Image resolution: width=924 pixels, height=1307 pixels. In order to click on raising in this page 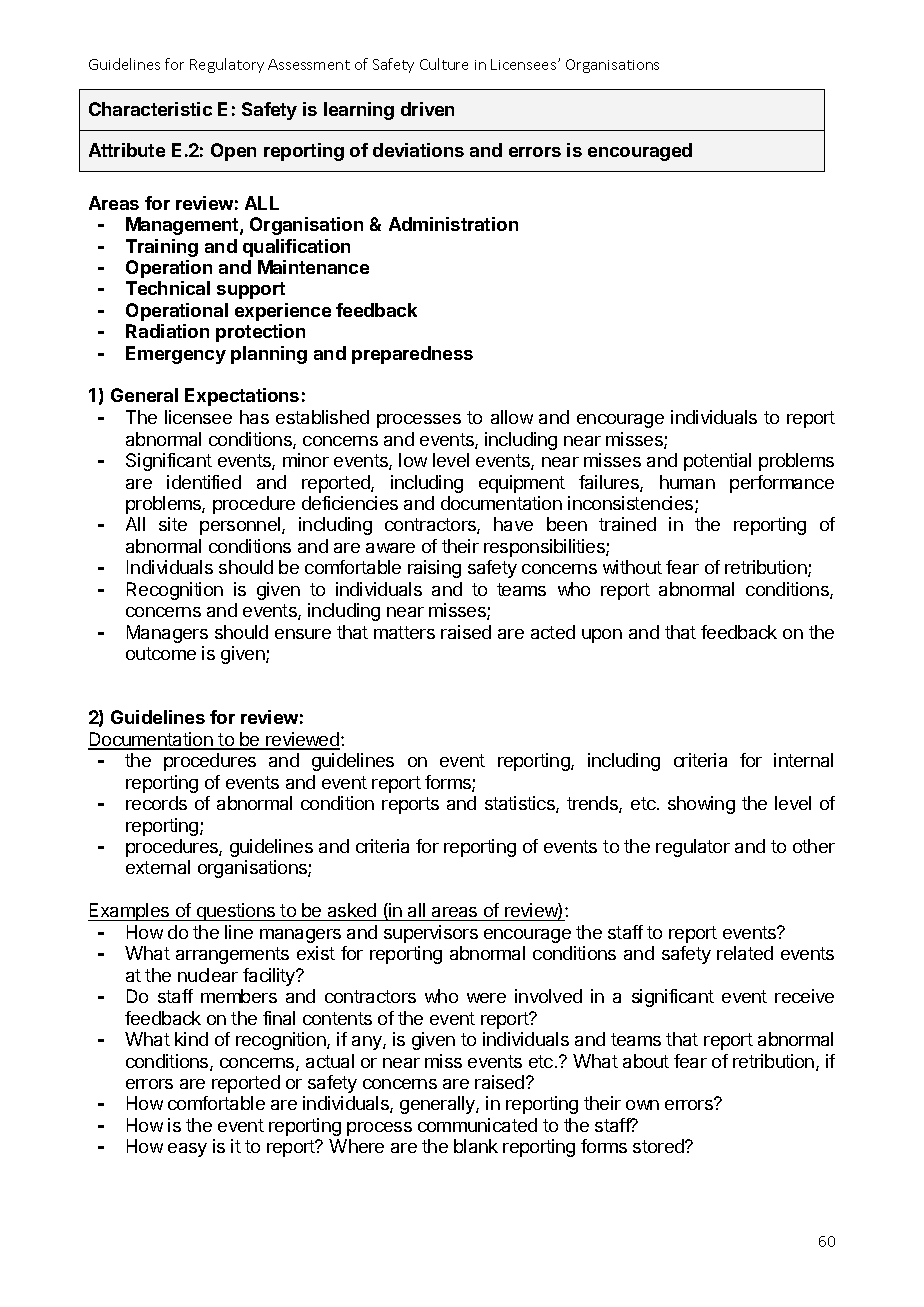, I will do `click(434, 569)`.
